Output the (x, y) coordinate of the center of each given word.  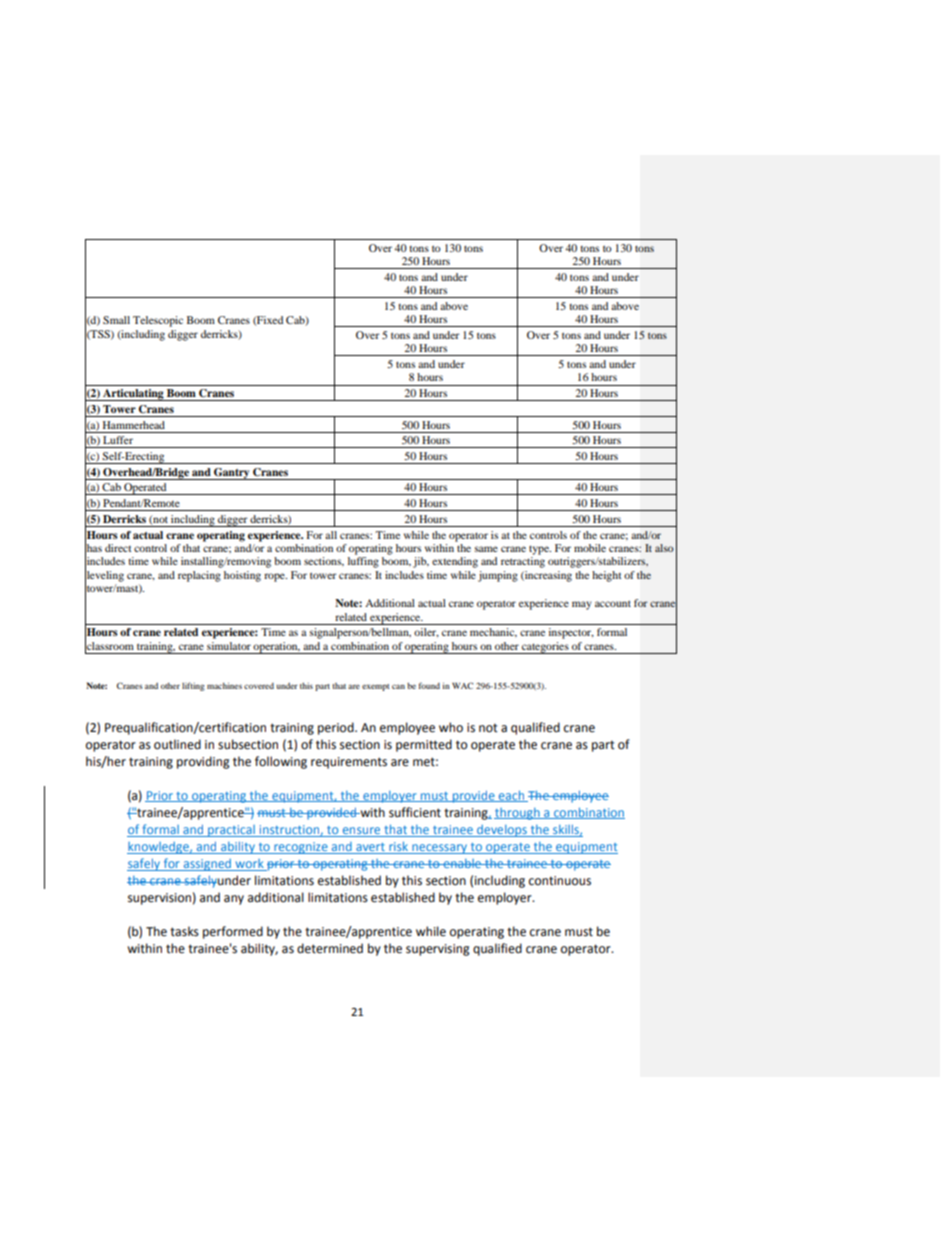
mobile (590, 548)
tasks (184, 931)
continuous (560, 881)
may (581, 605)
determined (330, 948)
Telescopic (158, 321)
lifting (193, 686)
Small (116, 320)
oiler (426, 633)
